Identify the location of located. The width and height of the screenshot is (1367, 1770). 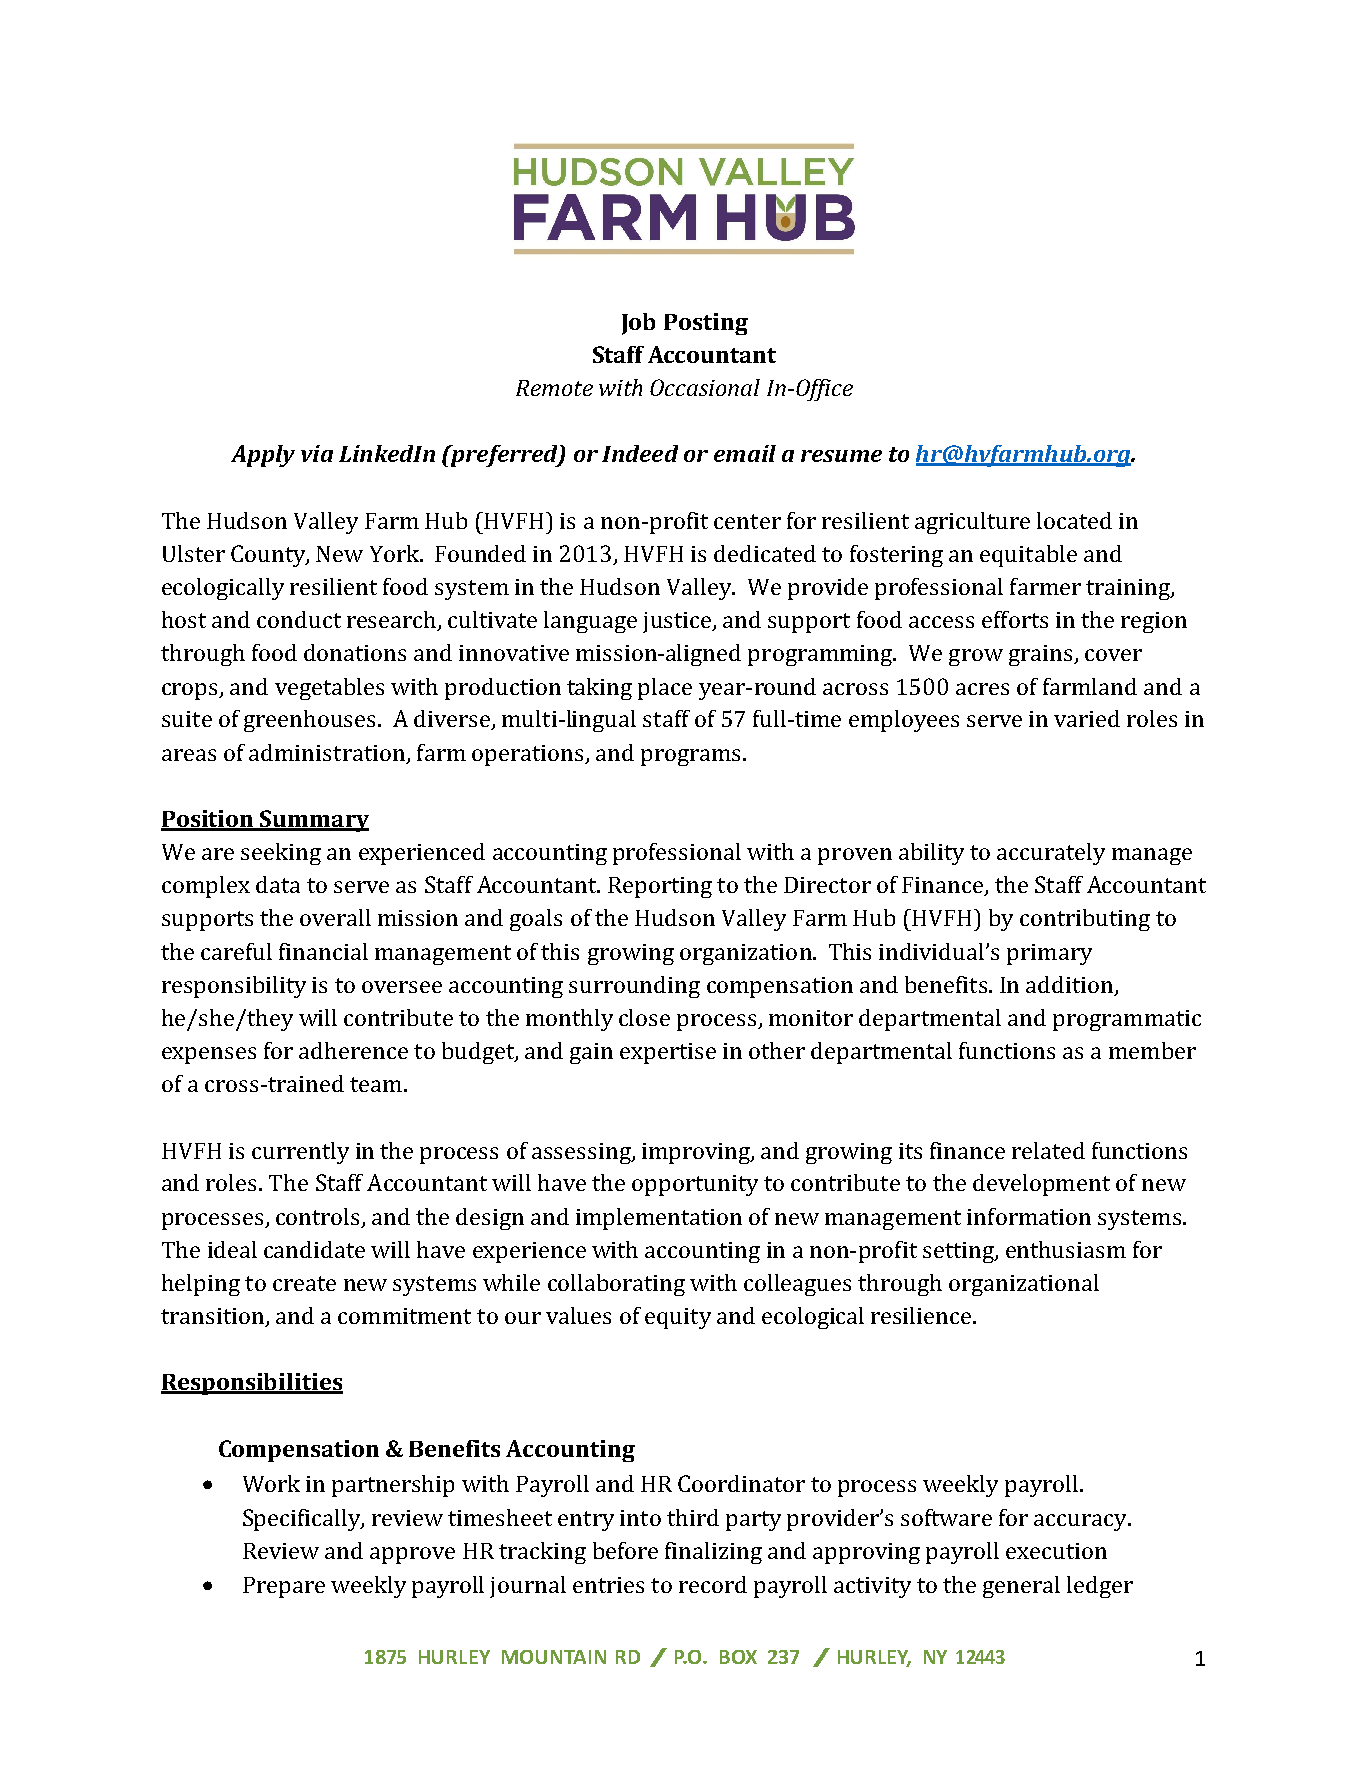
(1074, 520).
